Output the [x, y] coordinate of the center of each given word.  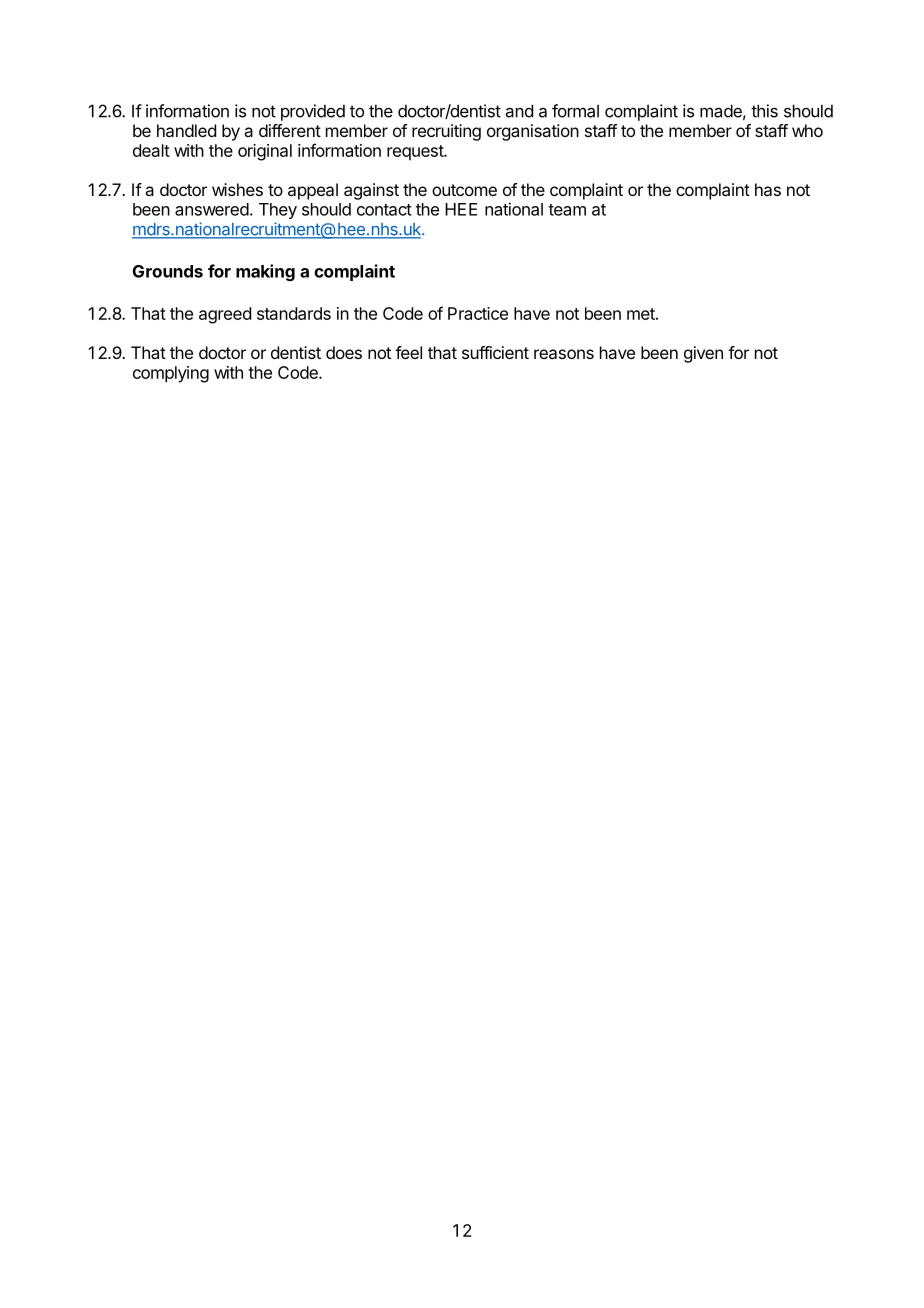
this [764, 111]
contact [384, 210]
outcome [464, 190]
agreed [225, 315]
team [567, 210]
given [703, 354]
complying [171, 374]
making [265, 272]
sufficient [495, 352]
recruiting [446, 132]
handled [186, 130]
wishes [237, 189]
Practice [478, 313]
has [768, 189]
